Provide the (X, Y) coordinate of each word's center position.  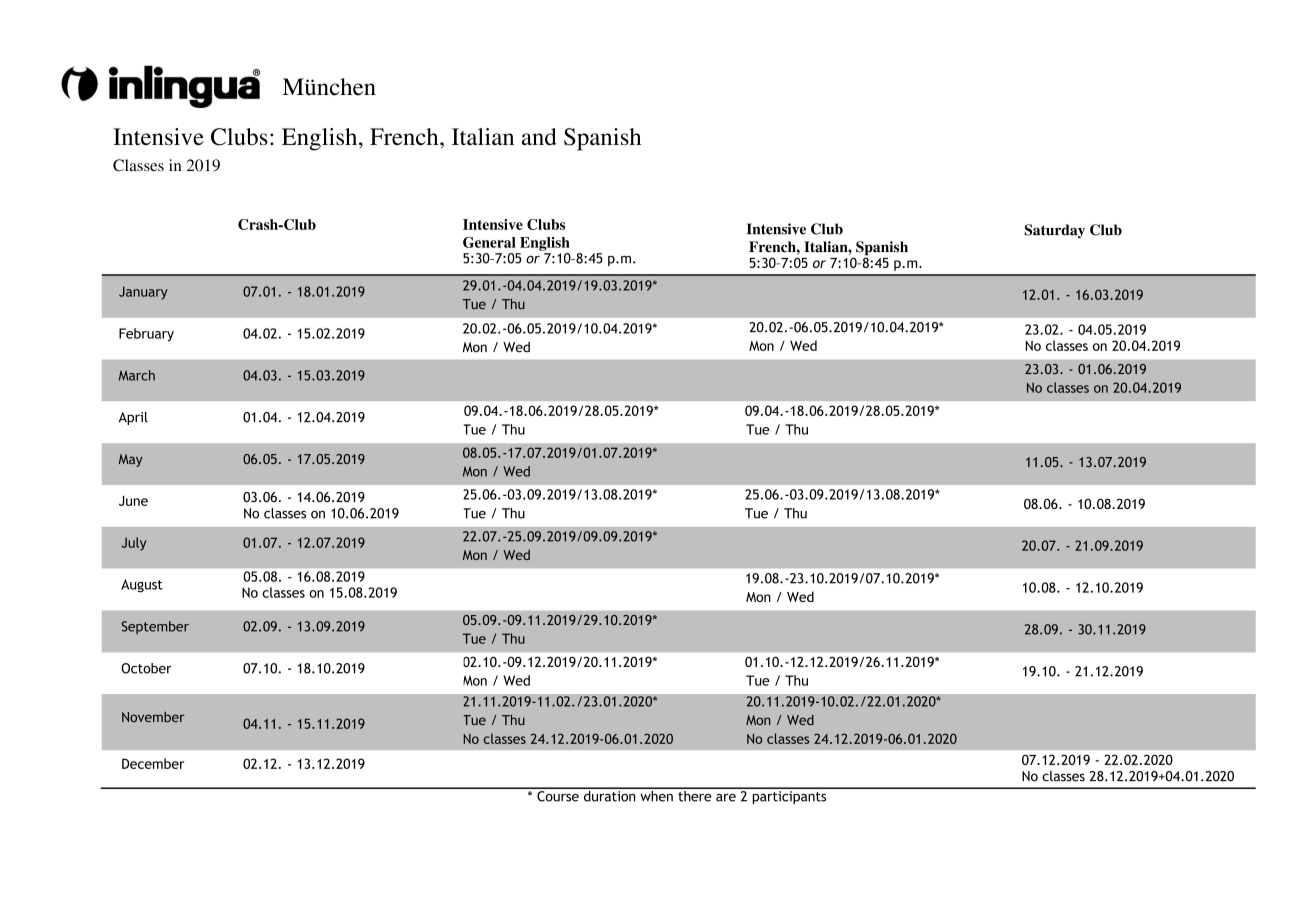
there (695, 795)
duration (609, 795)
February (146, 335)
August (142, 586)
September (155, 627)
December (153, 763)
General (489, 242)
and (539, 136)
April (133, 418)
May (131, 460)
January (143, 293)
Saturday (1054, 231)
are (726, 798)
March (137, 375)
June (133, 500)
